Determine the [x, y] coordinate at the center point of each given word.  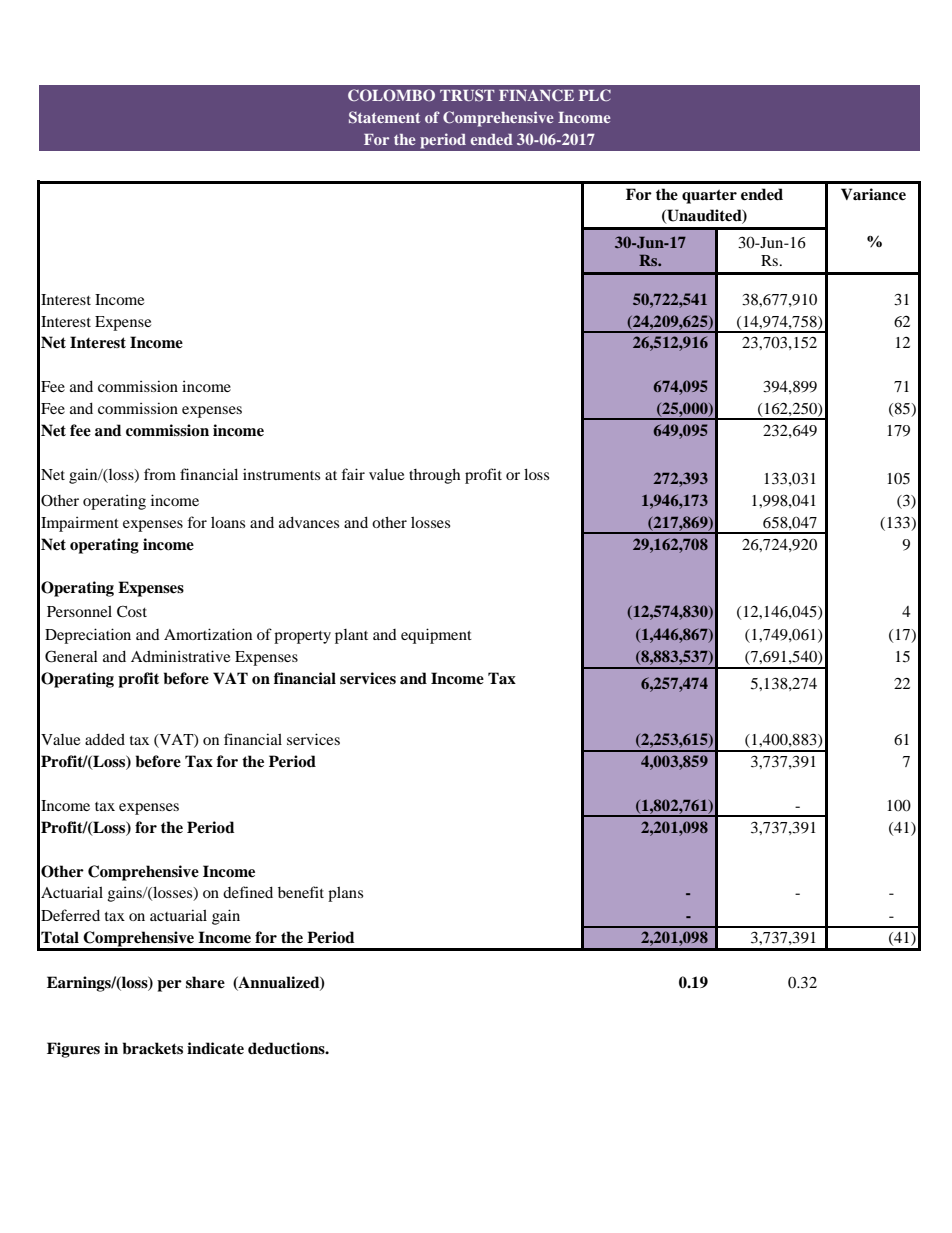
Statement [384, 117]
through [434, 476]
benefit [301, 892]
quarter [709, 196]
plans [345, 894]
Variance [873, 194]
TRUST [467, 95]
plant [351, 636]
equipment [436, 636]
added [105, 739]
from [160, 474]
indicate [215, 1048]
